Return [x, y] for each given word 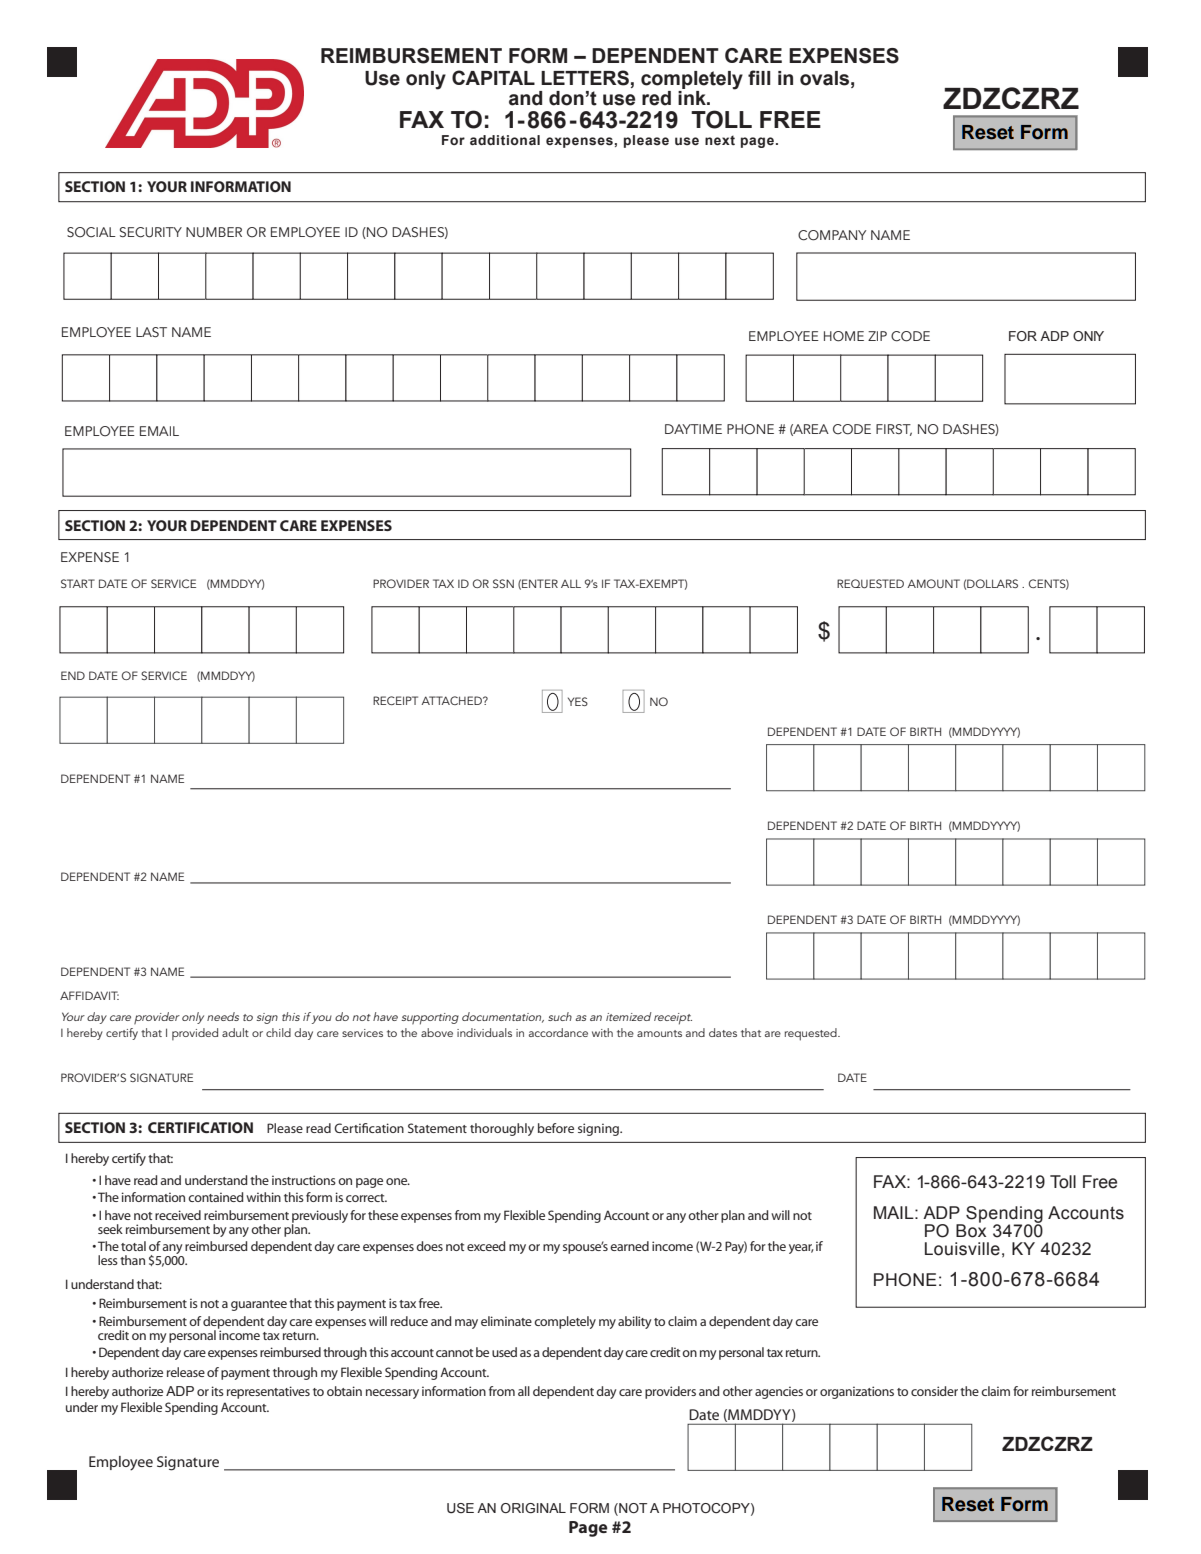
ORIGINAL [533, 1508]
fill [759, 77]
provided [195, 1034]
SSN [503, 583]
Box [971, 1230]
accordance [558, 1032]
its [218, 1391]
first [894, 430]
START [78, 583]
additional [505, 140]
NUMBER [214, 232]
